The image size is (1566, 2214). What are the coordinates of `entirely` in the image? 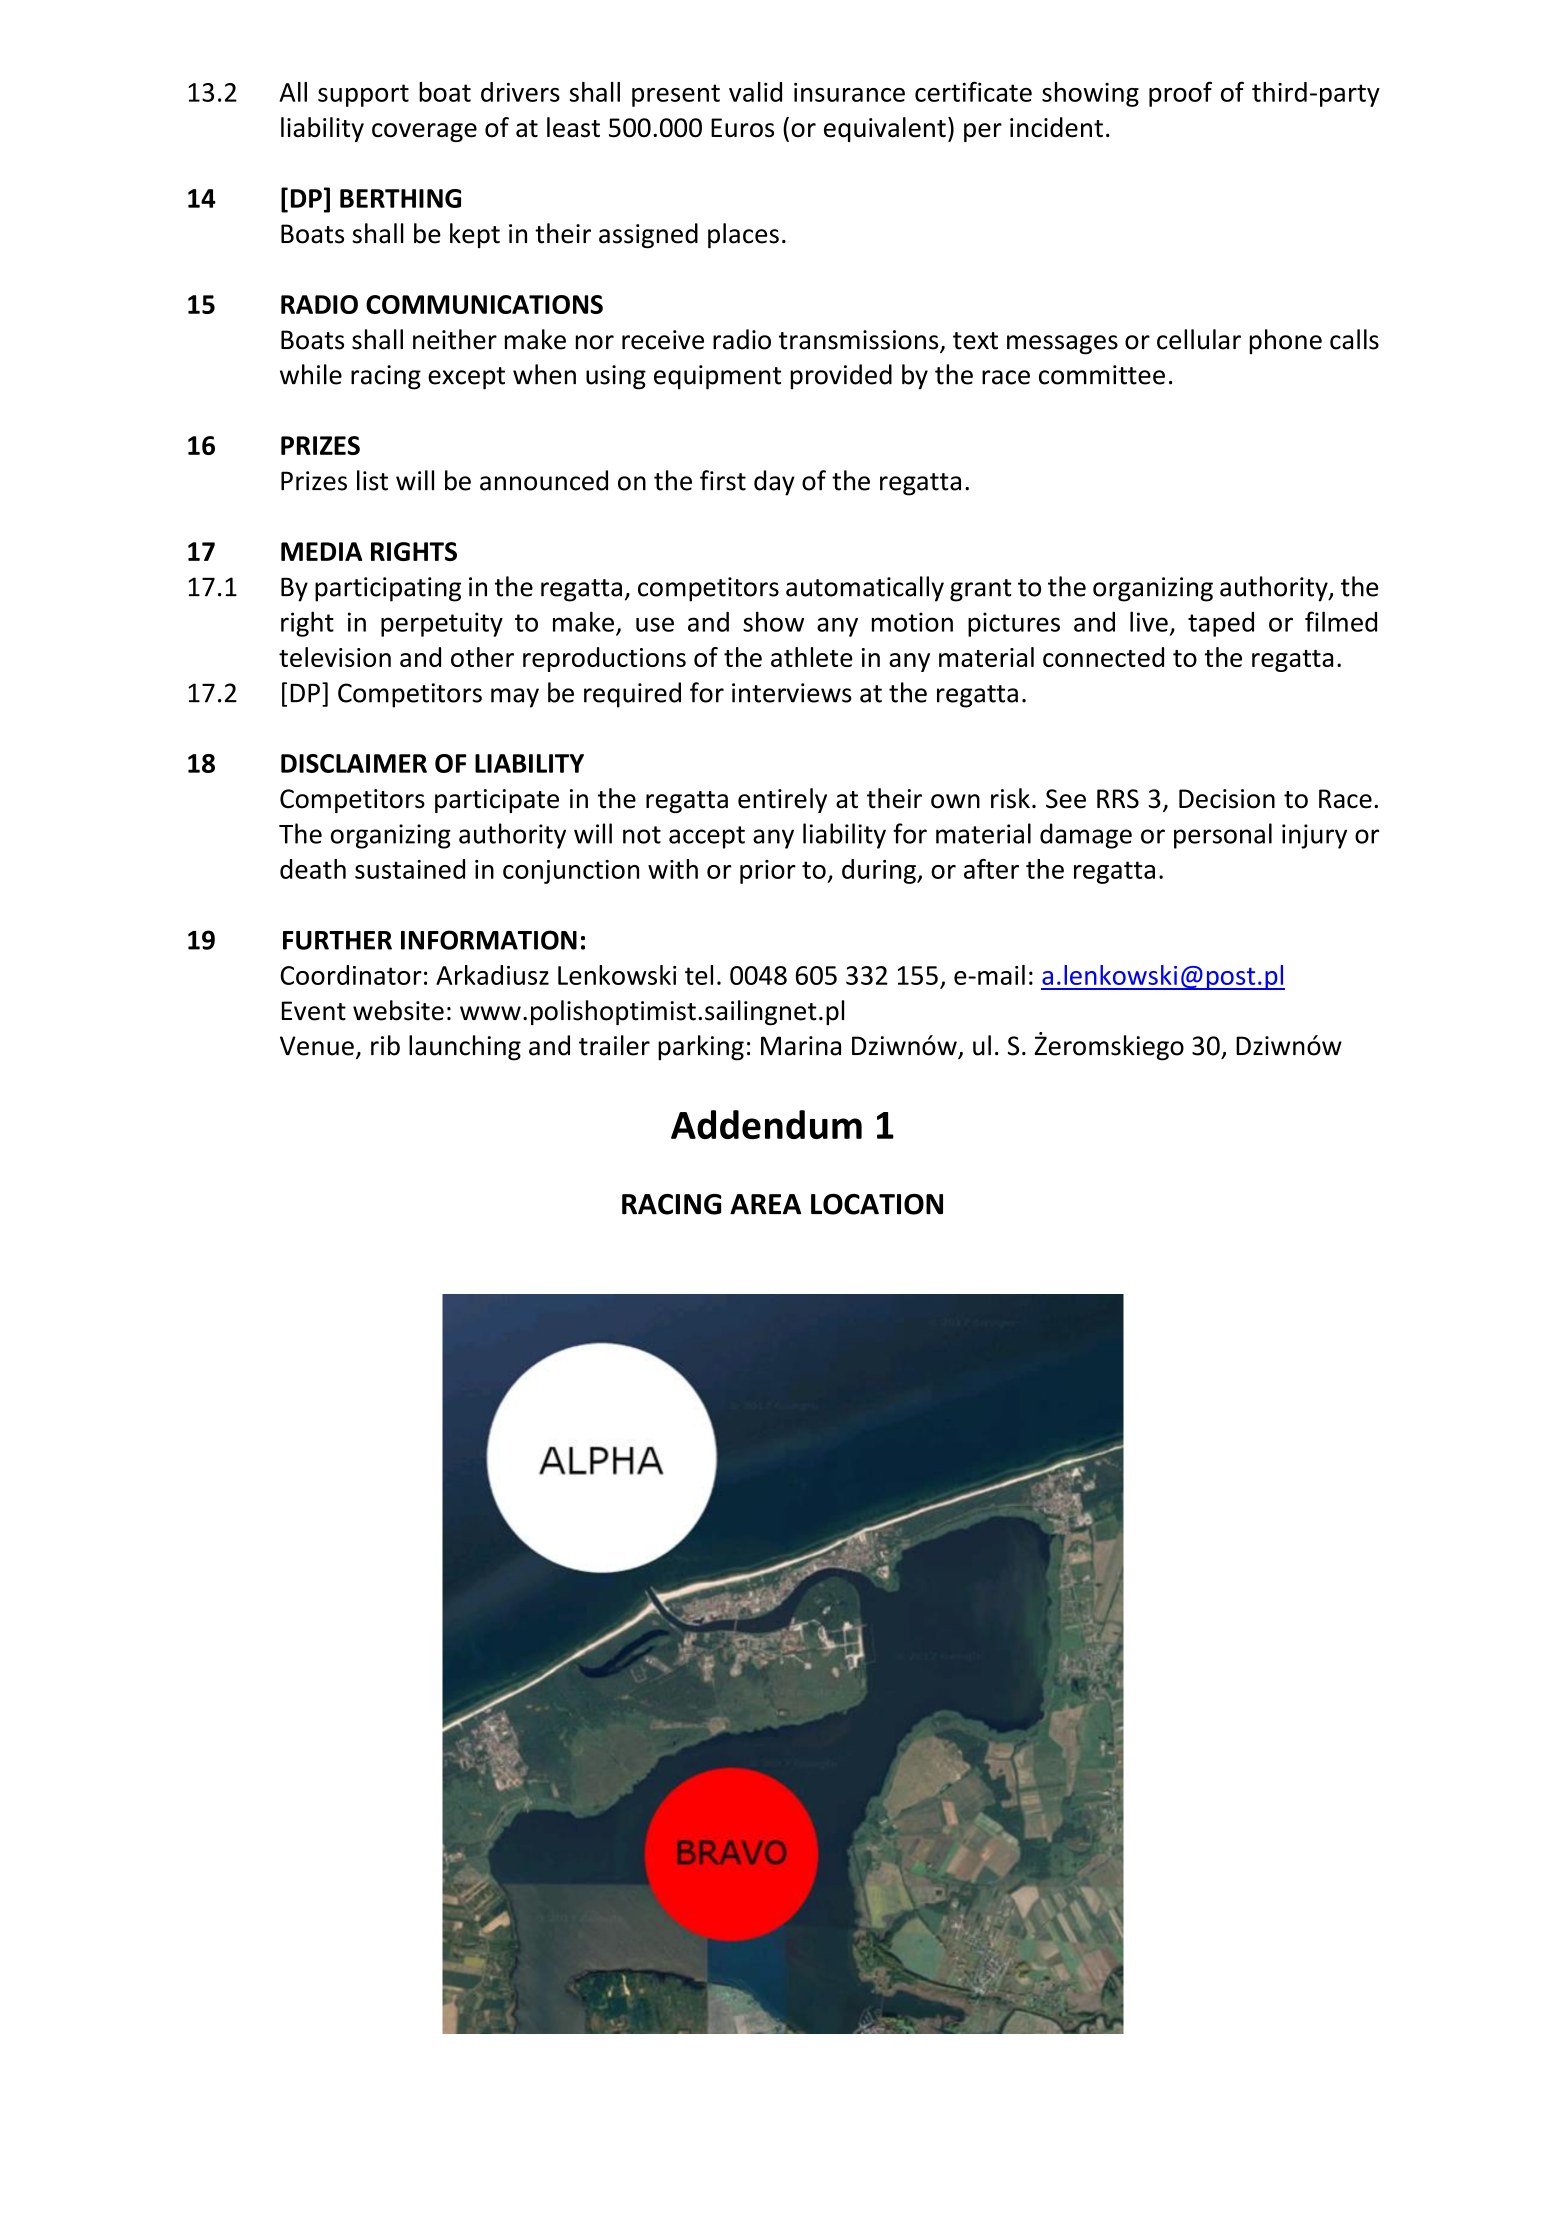 It's located at (782, 800).
